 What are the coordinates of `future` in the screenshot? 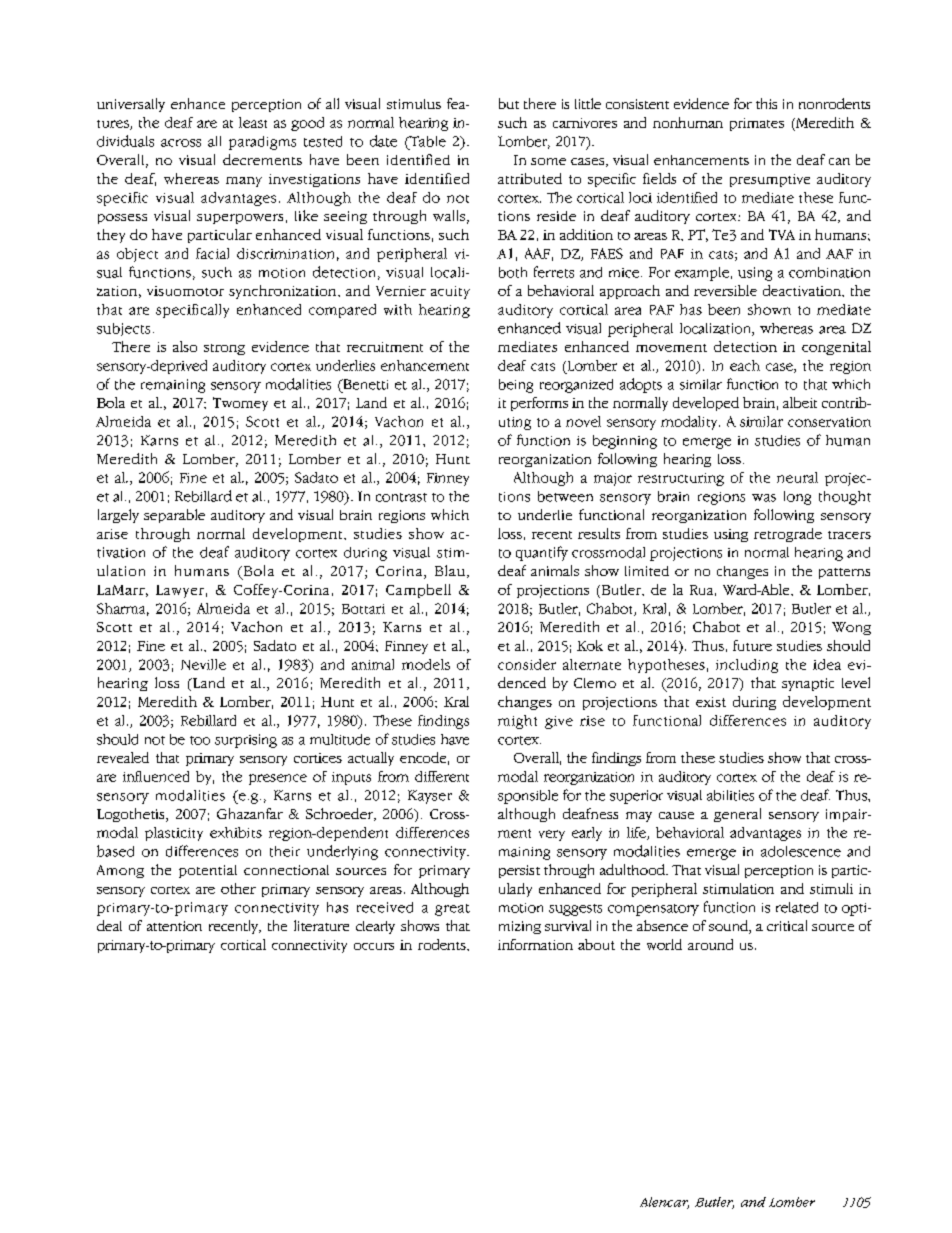 It's located at (752, 645).
